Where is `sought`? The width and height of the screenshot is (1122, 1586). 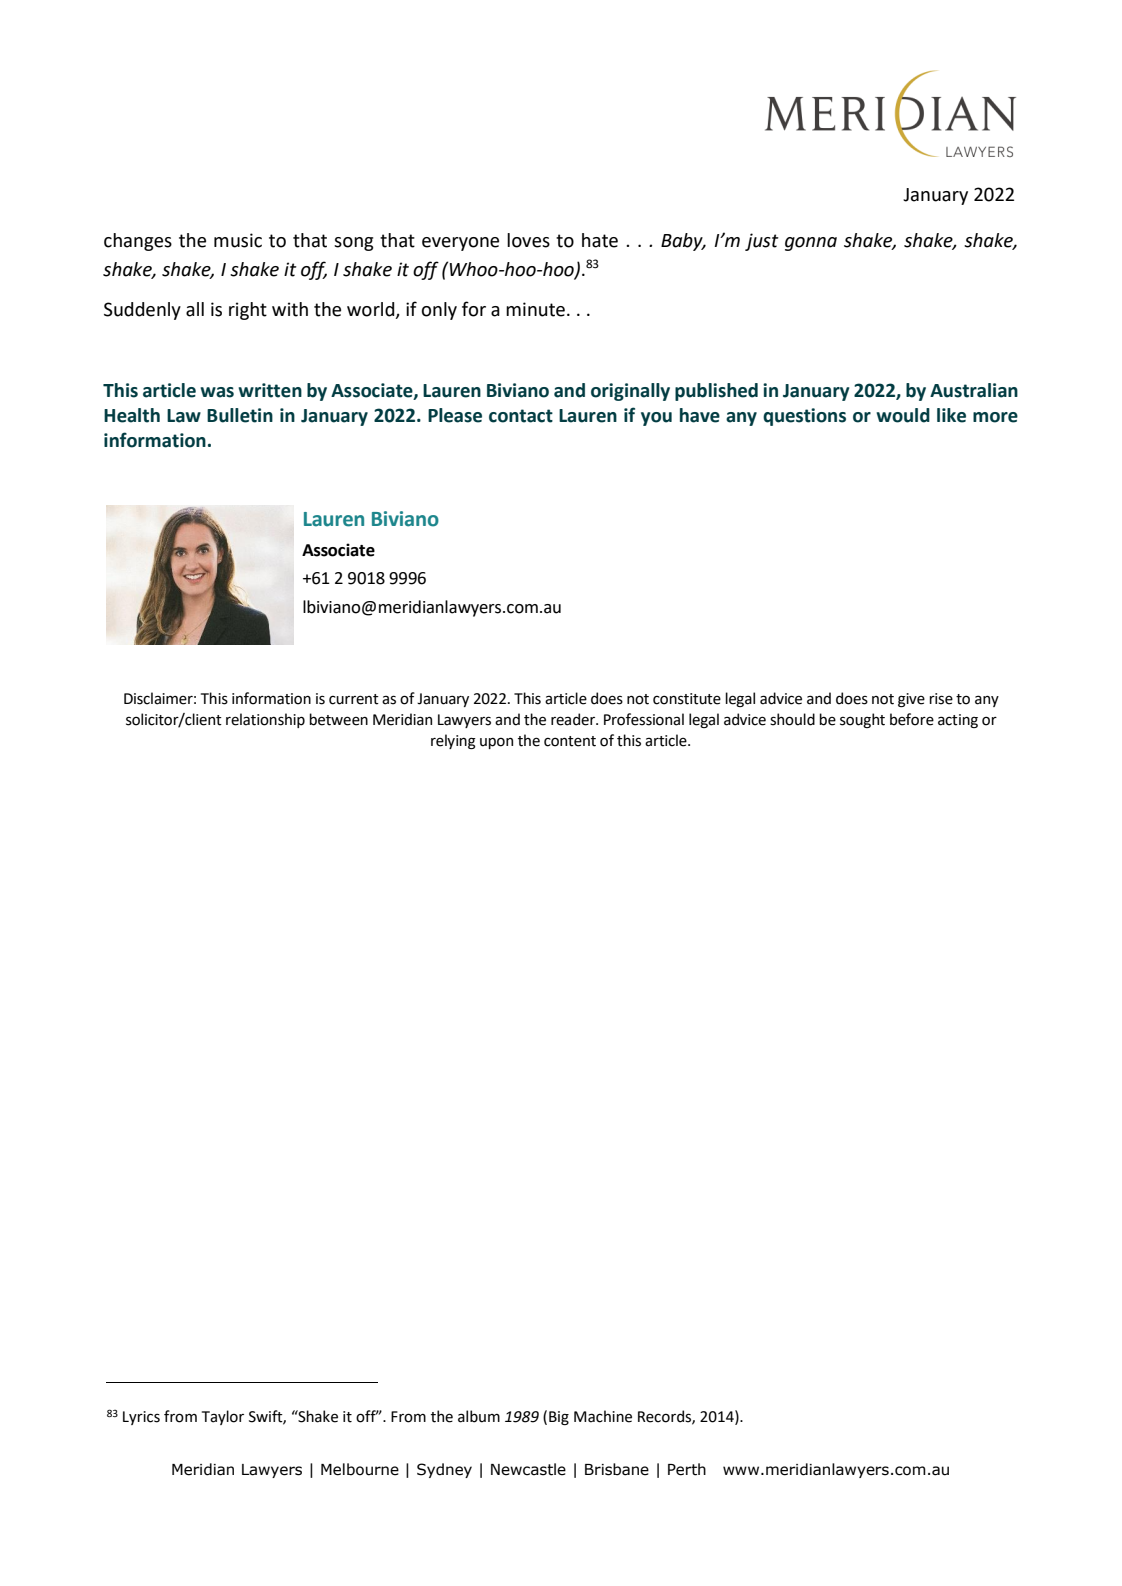 sought is located at coordinates (862, 720).
